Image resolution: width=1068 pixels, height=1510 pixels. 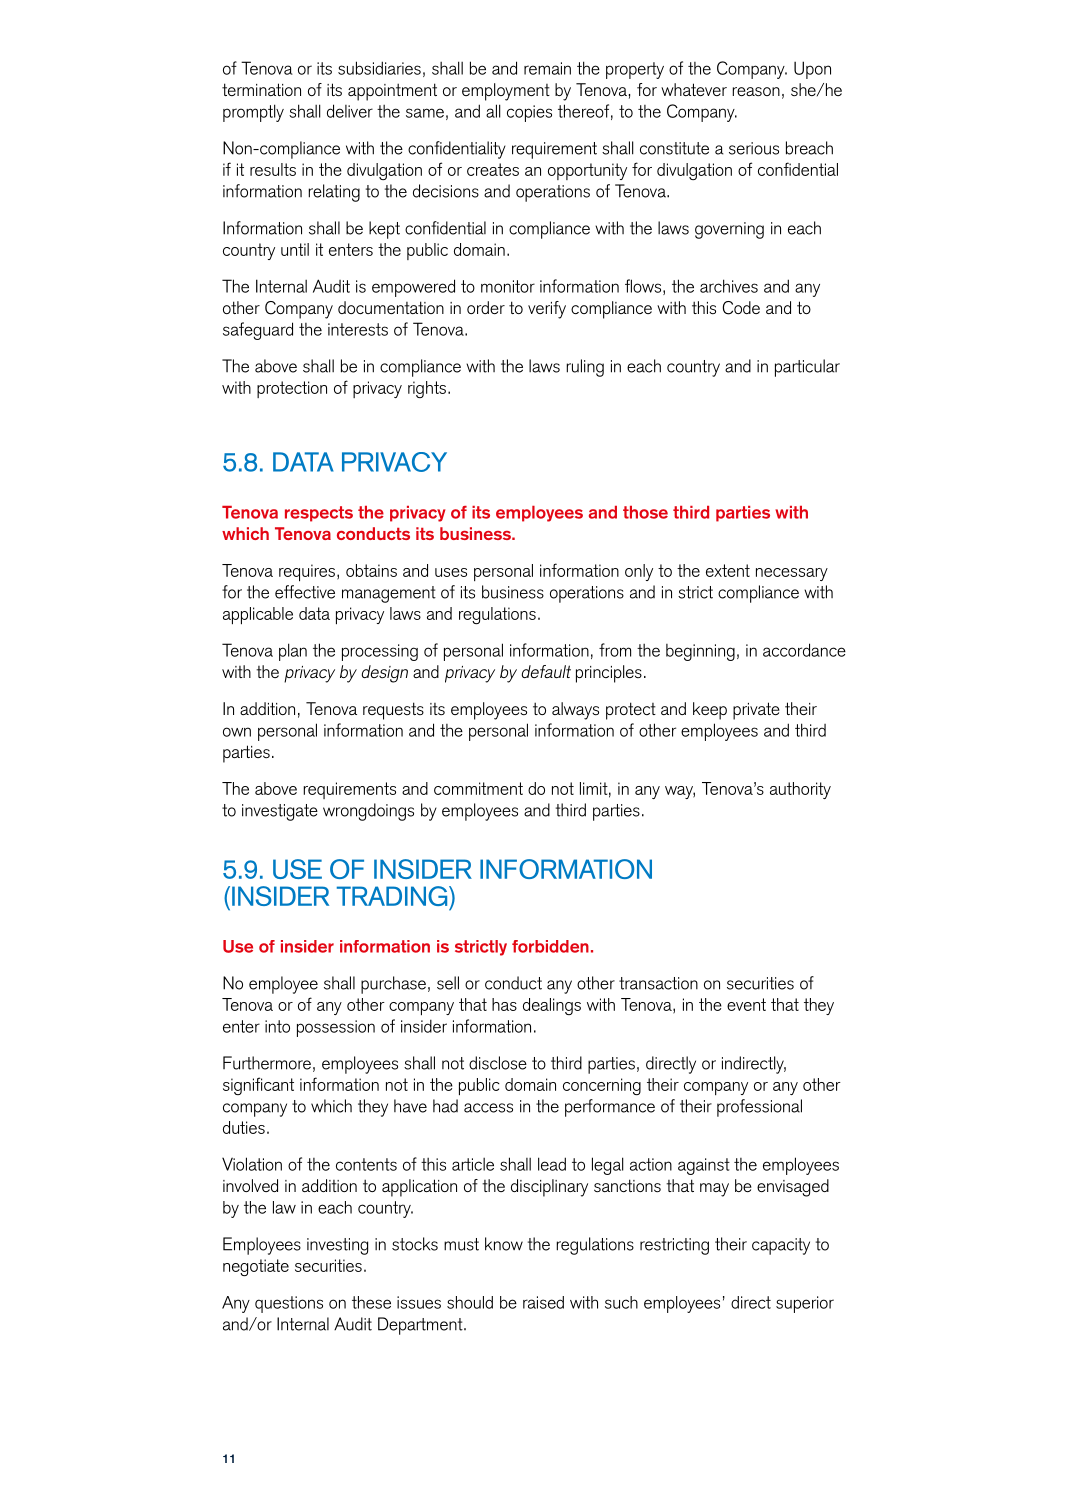 I want to click on plan, so click(x=293, y=652).
